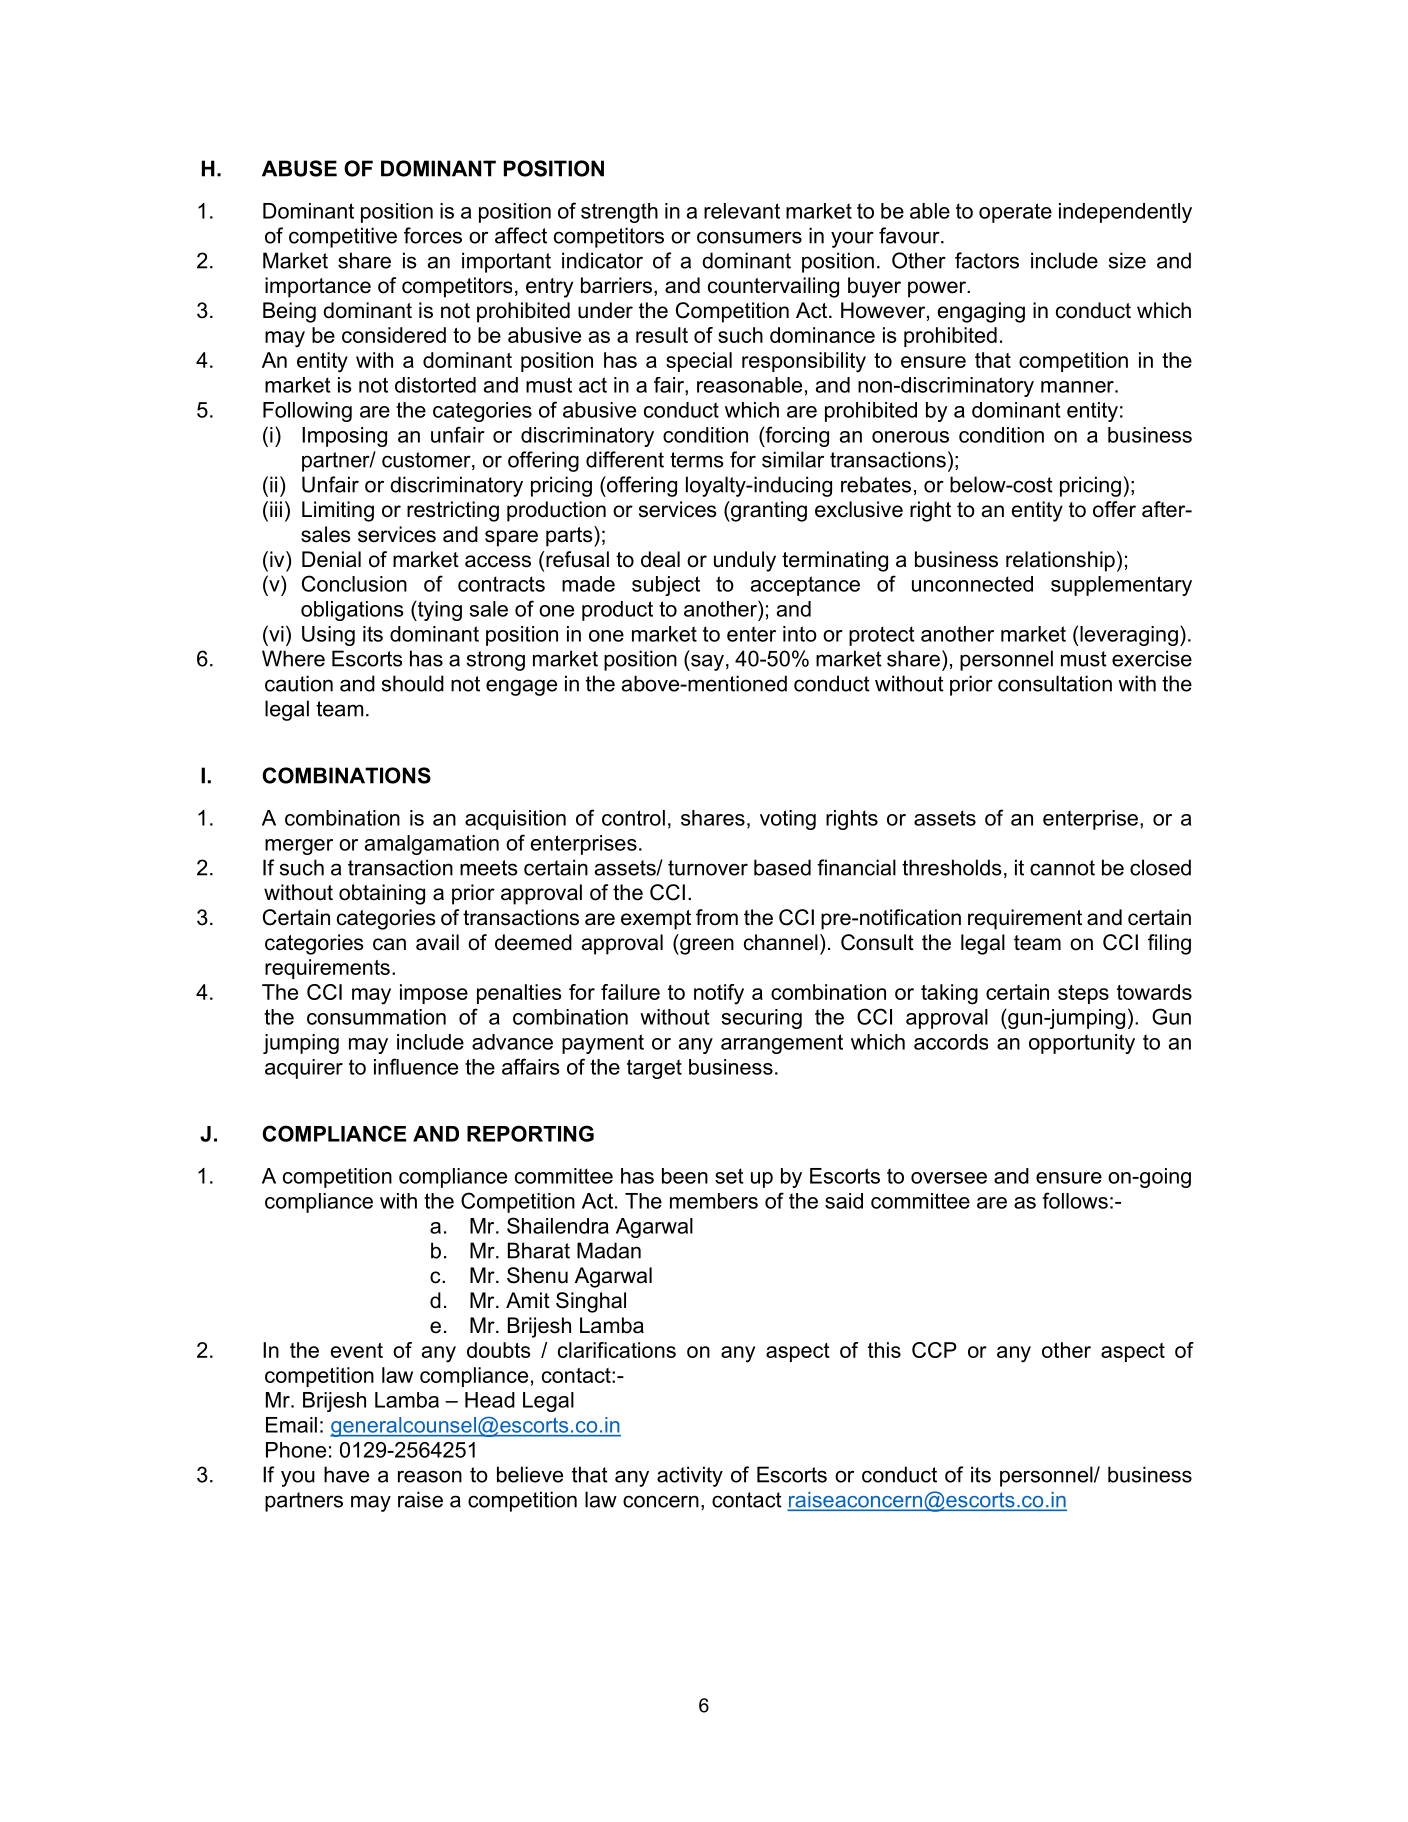  What do you see at coordinates (708, 868) in the screenshot?
I see `turnover` at bounding box center [708, 868].
